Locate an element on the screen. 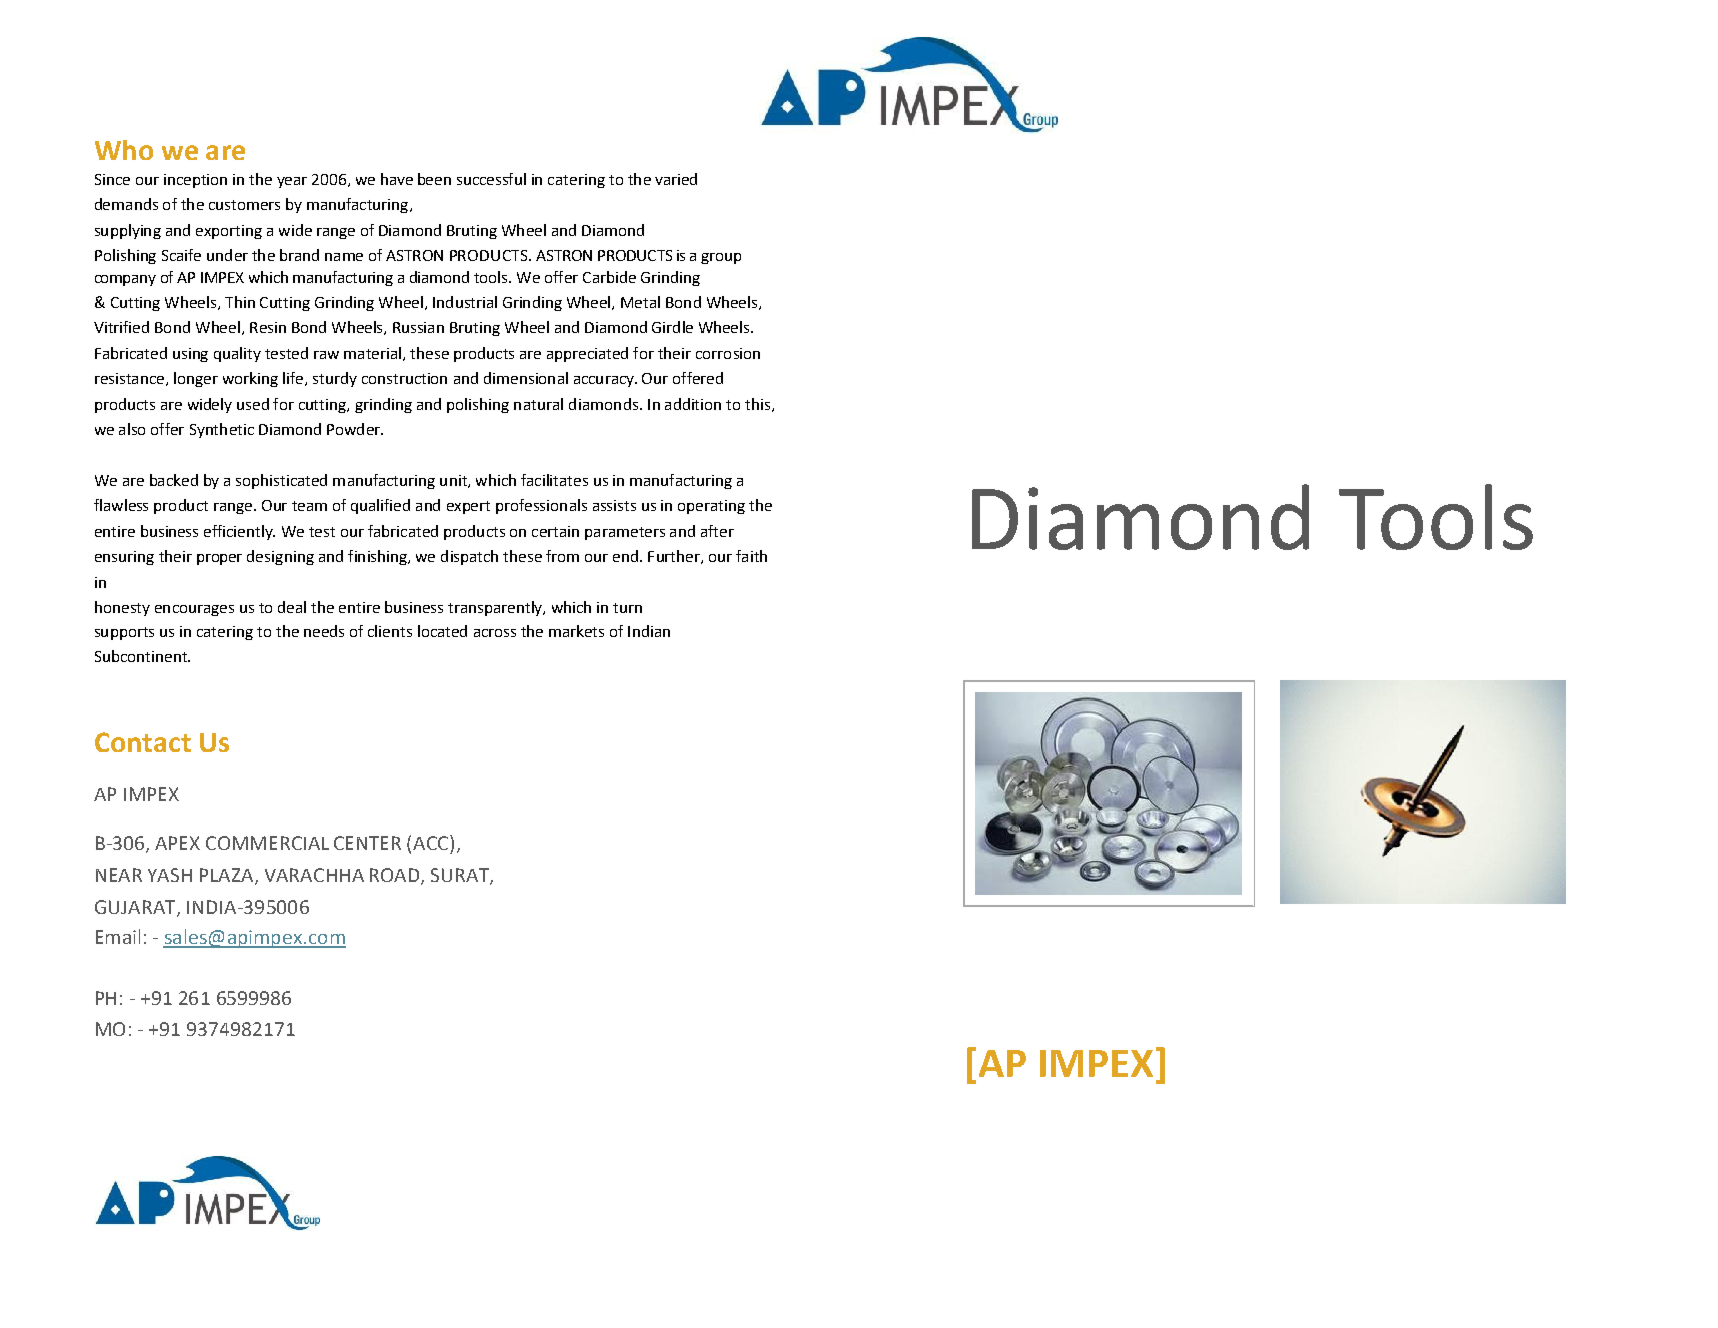 The width and height of the screenshot is (1718, 1328). GUJARAT is located at coordinates (136, 908).
